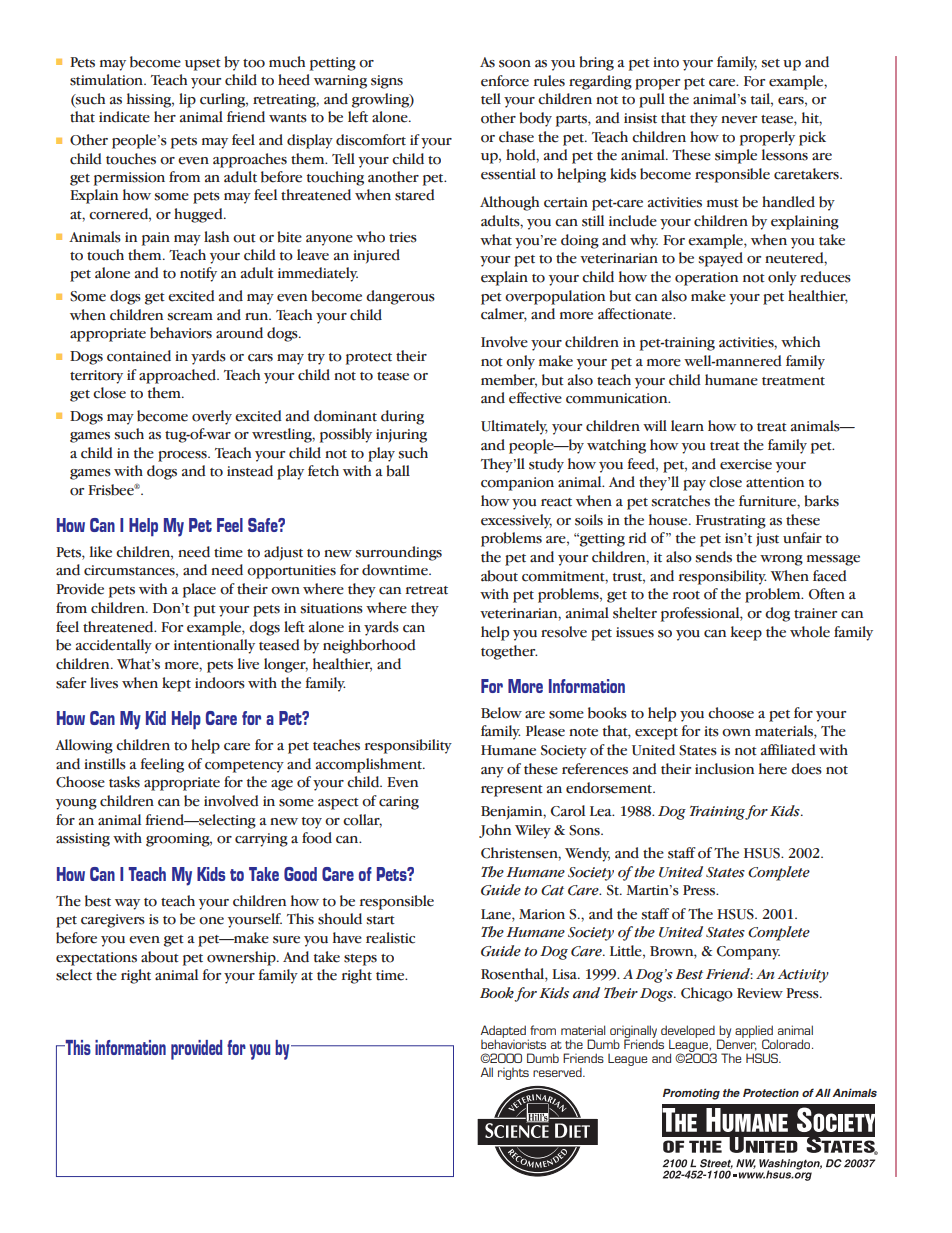  Describe the element at coordinates (181, 333) in the screenshot. I see `behaviors` at that location.
